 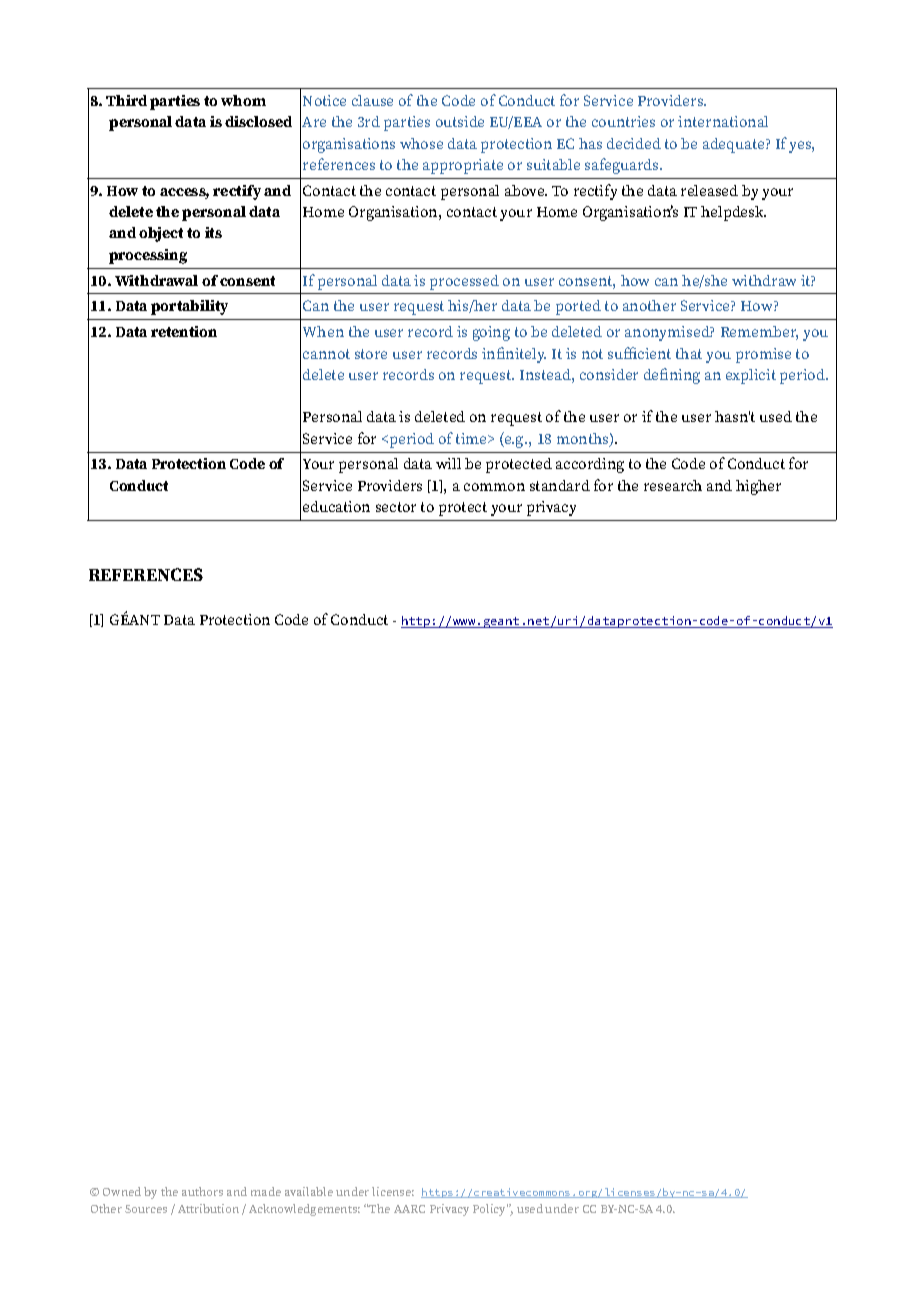 I want to click on authors, so click(x=202, y=1191).
